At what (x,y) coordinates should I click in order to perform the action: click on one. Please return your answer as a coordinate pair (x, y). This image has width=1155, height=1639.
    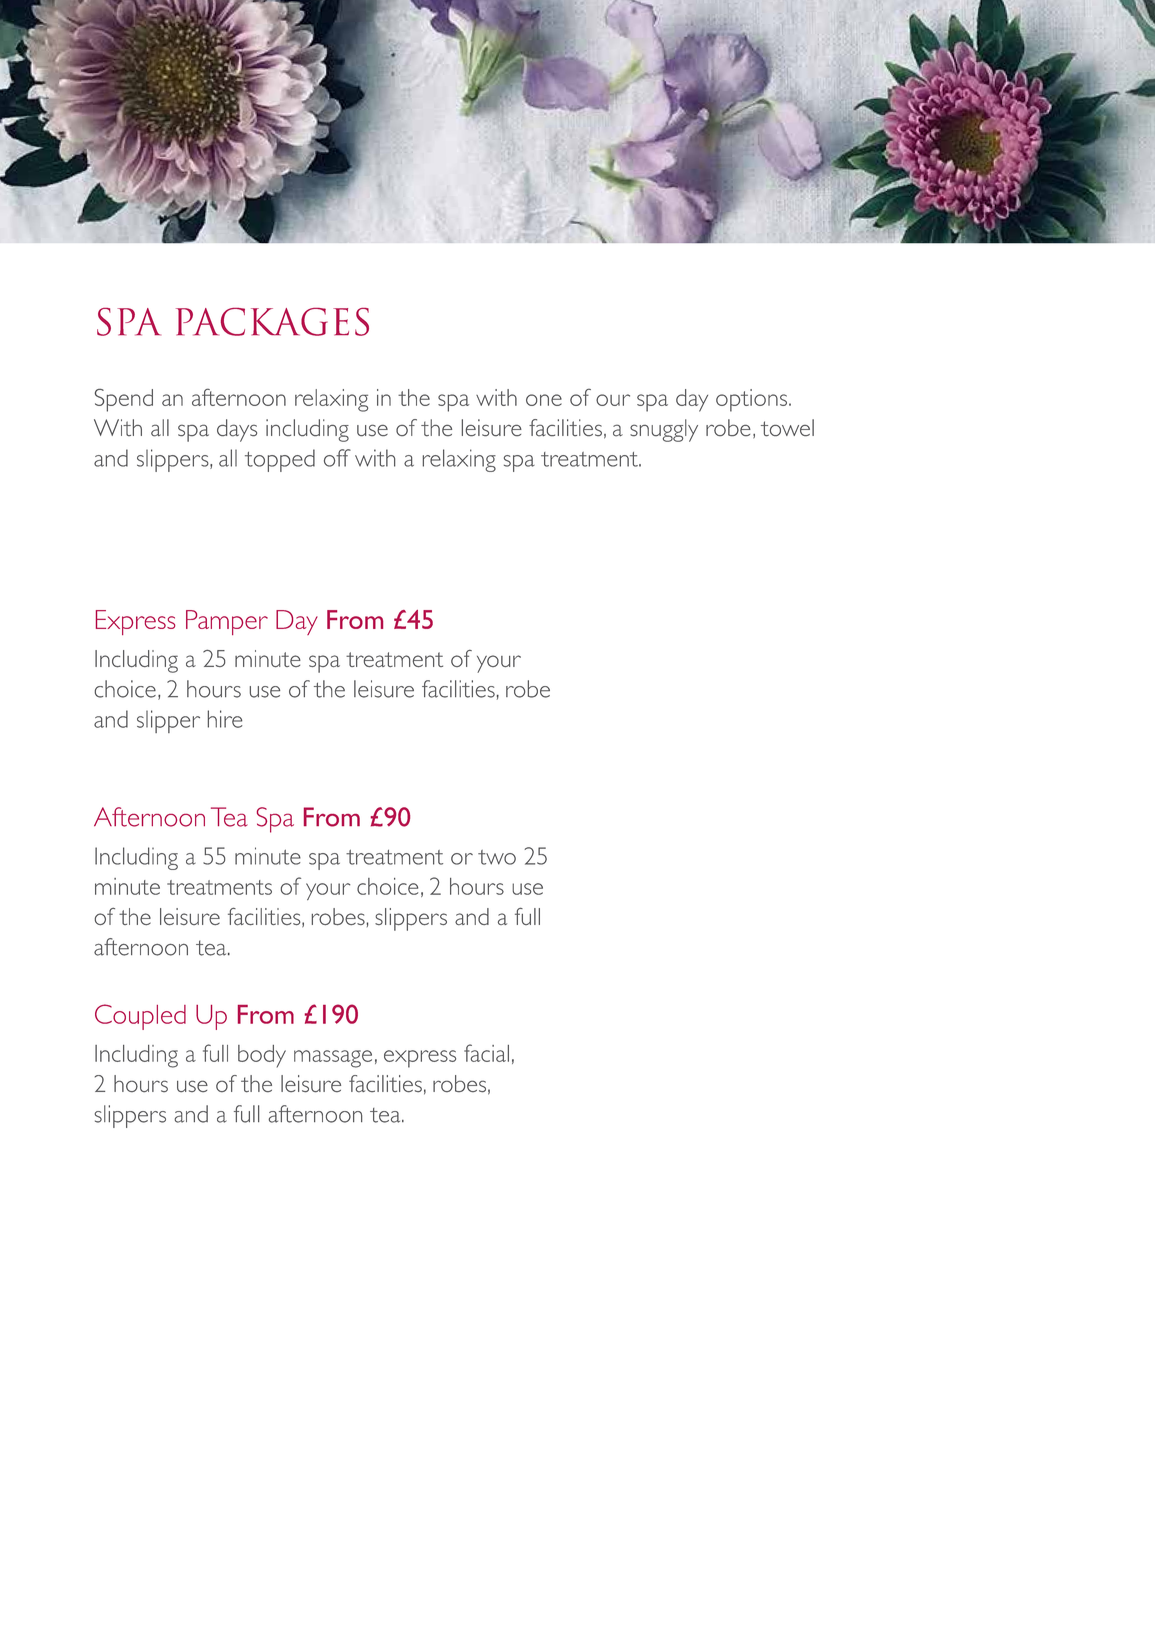
    Looking at the image, I should click on (544, 400).
